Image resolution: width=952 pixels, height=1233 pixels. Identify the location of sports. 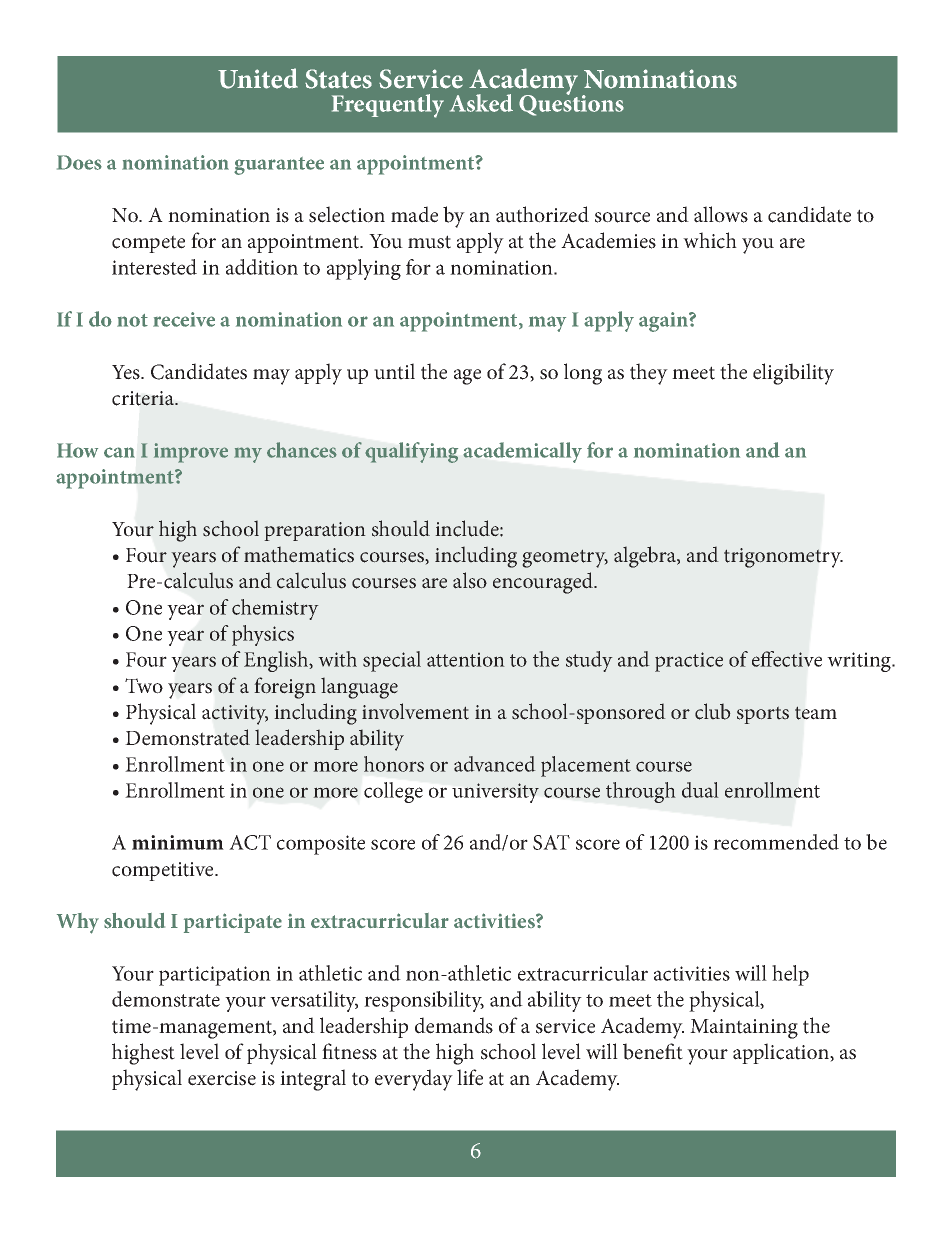
(763, 715).
